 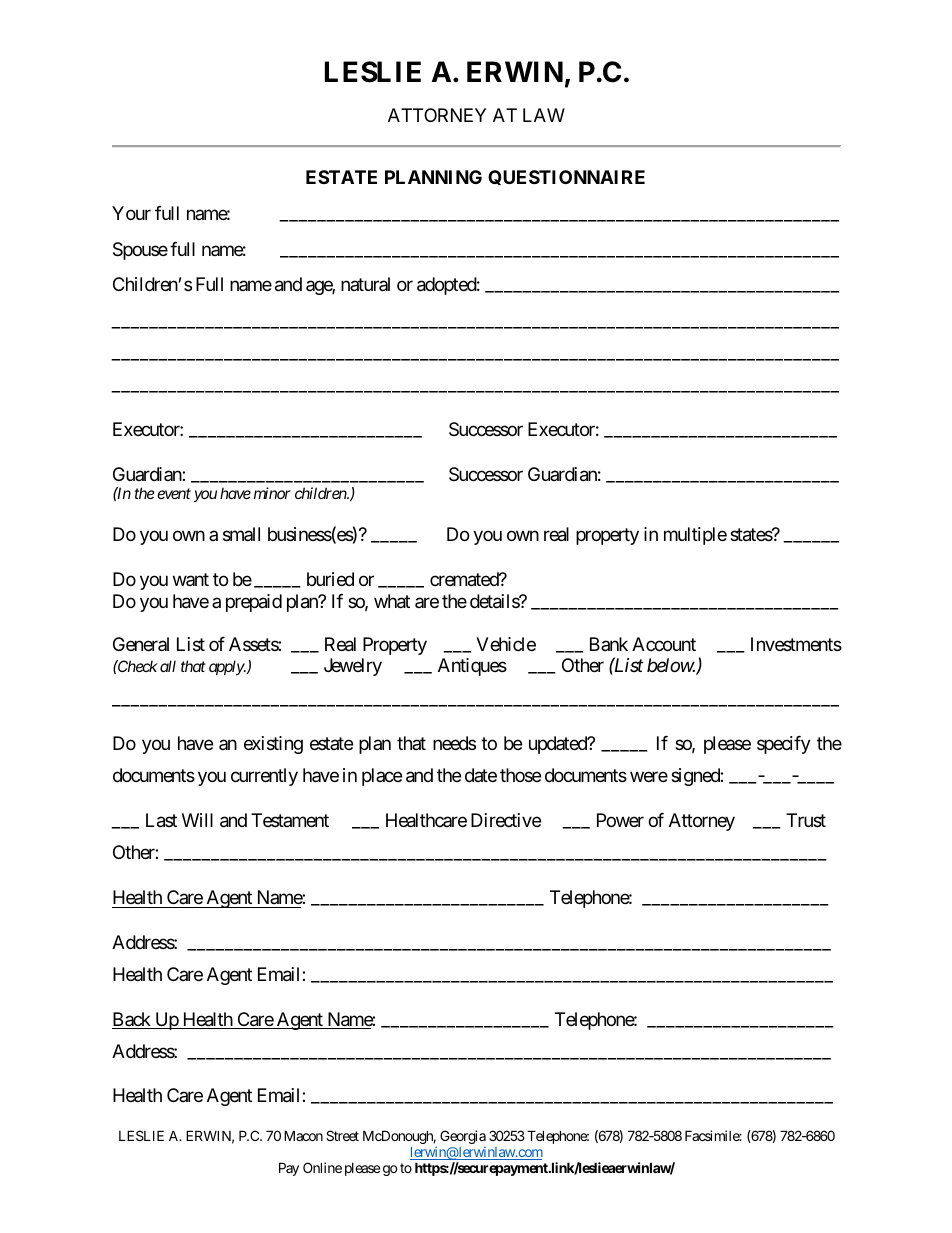 I want to click on what, so click(x=392, y=601).
